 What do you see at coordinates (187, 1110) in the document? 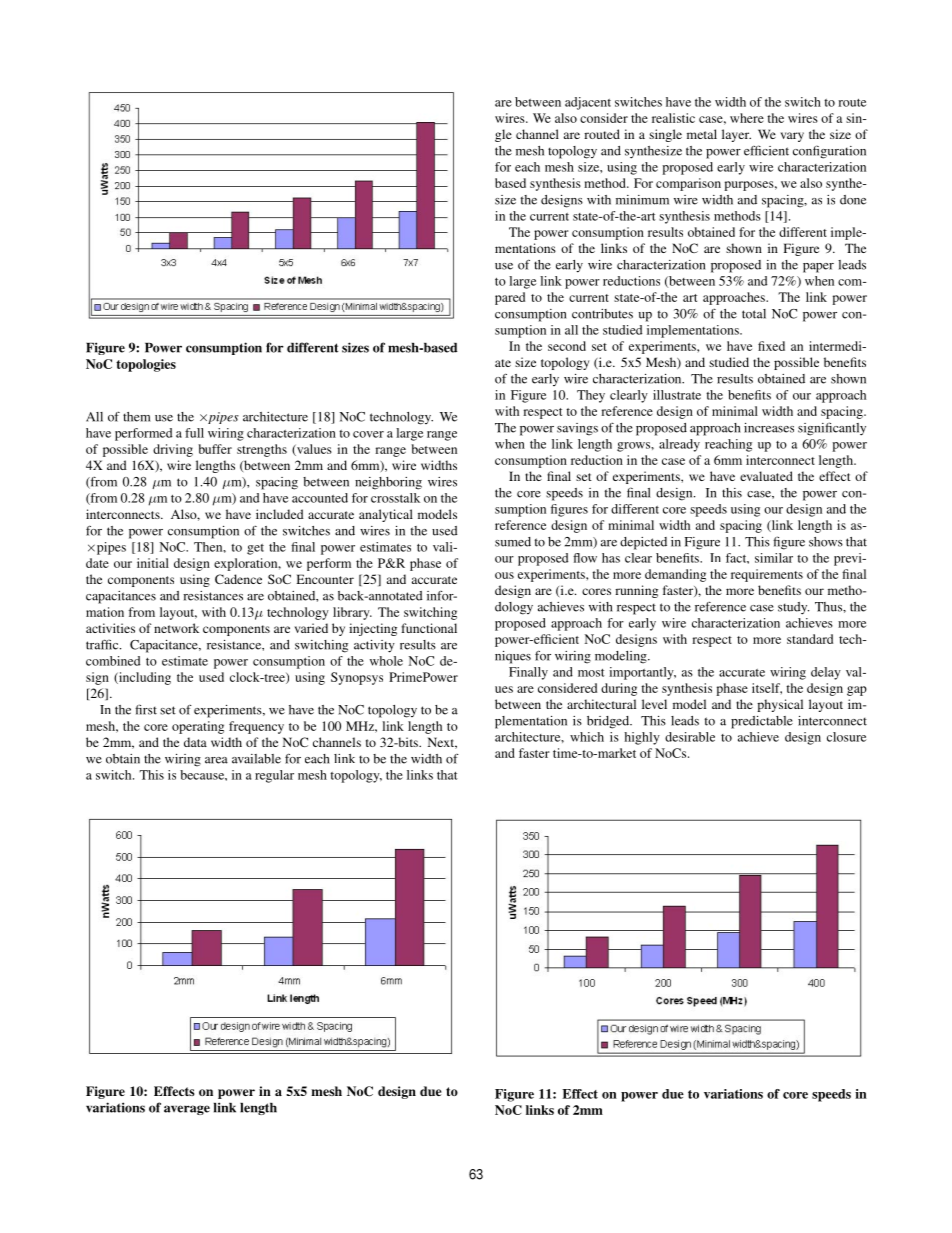
I see `average` at bounding box center [187, 1110].
